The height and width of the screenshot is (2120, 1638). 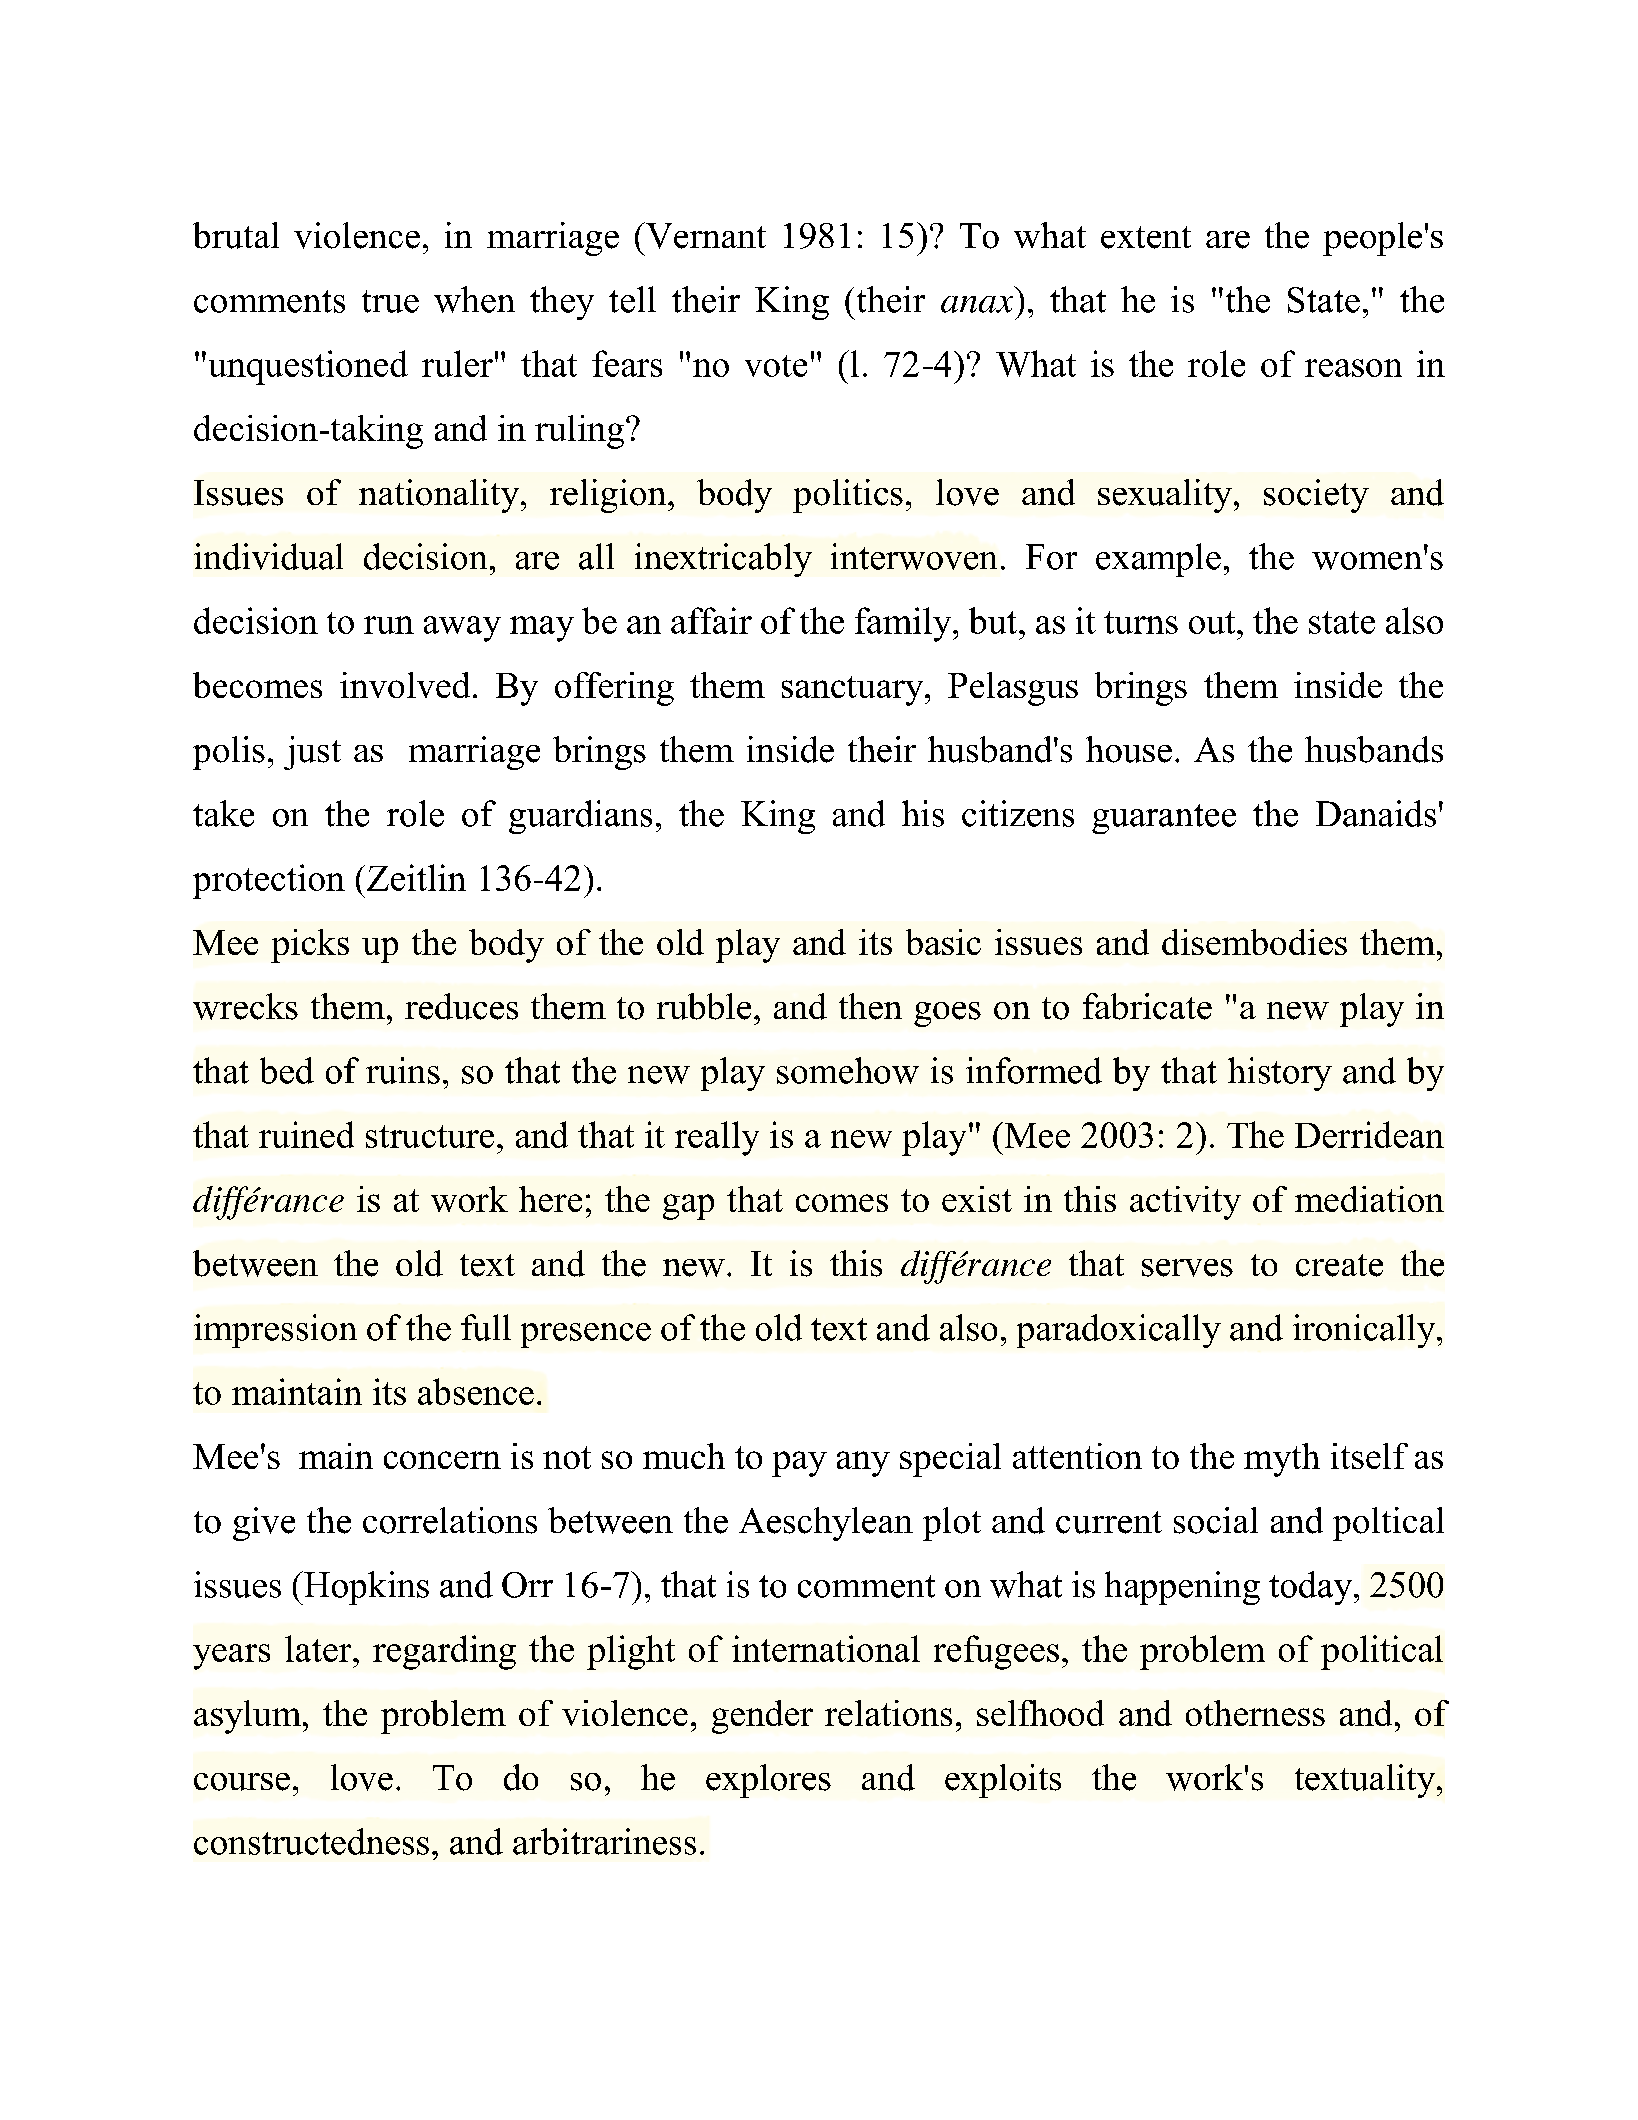 I want to click on explores, so click(x=768, y=1781).
